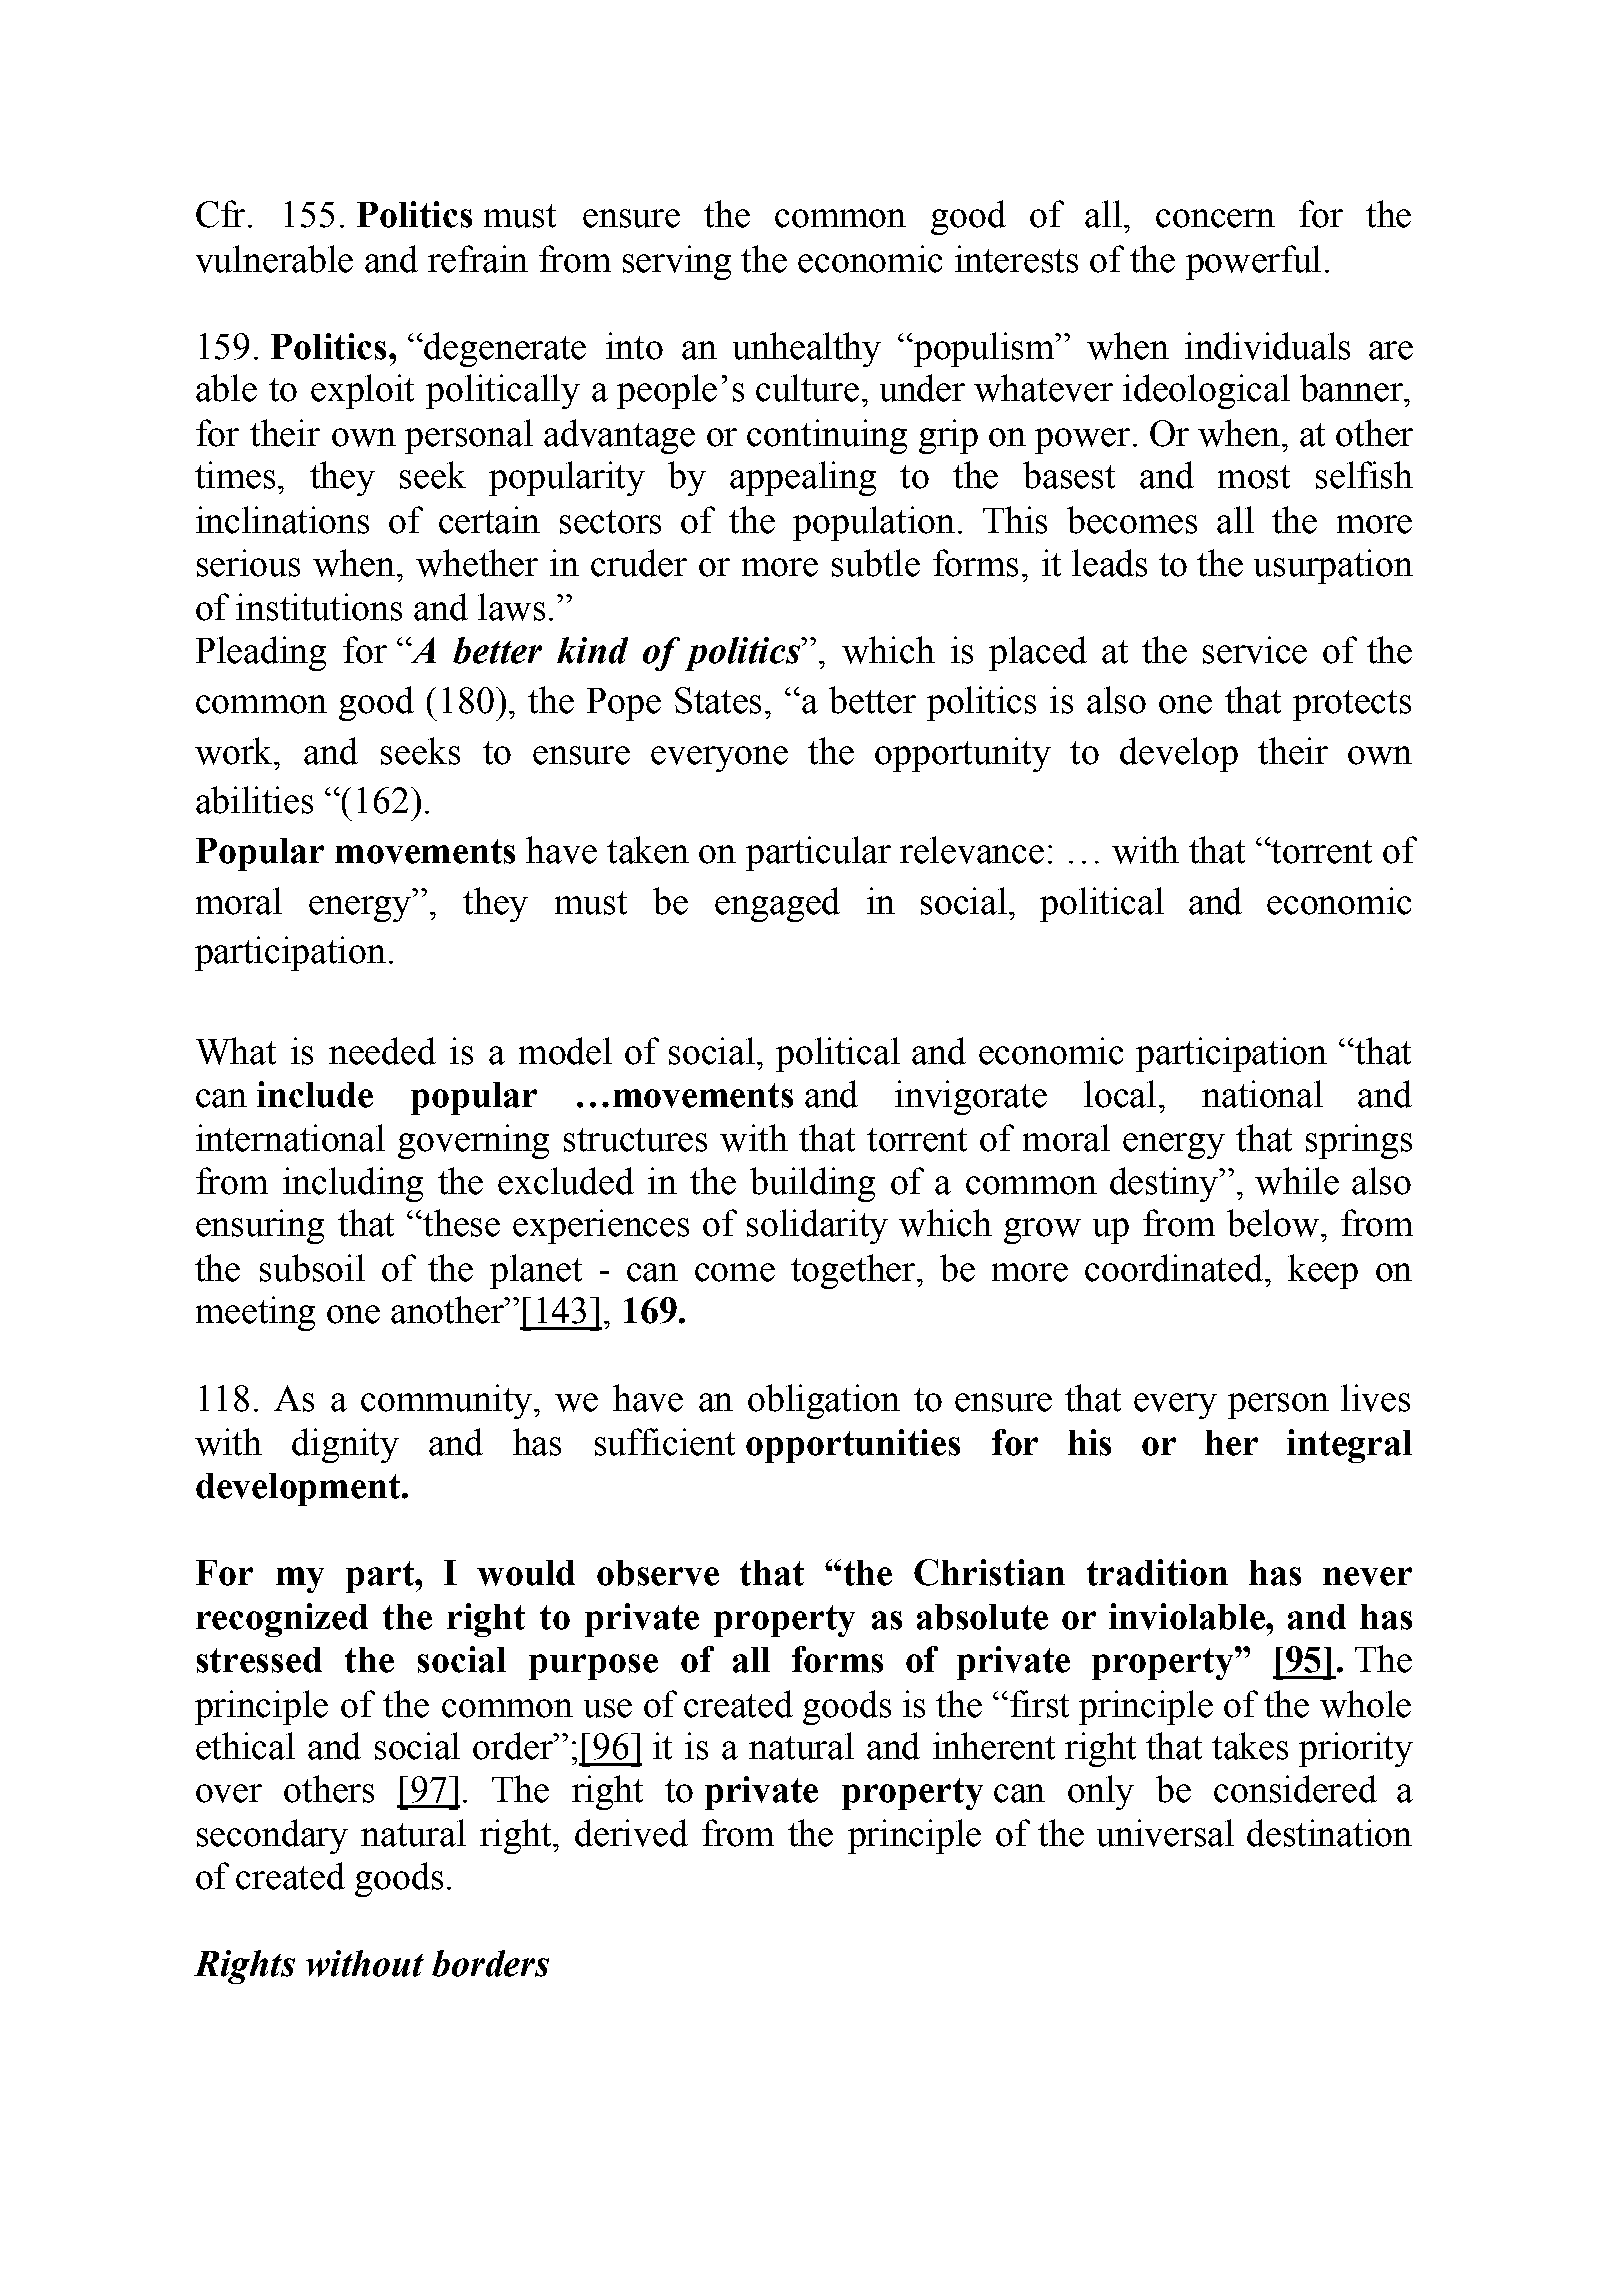 This document has width=1609, height=2276. I want to click on obligation, so click(824, 1401).
